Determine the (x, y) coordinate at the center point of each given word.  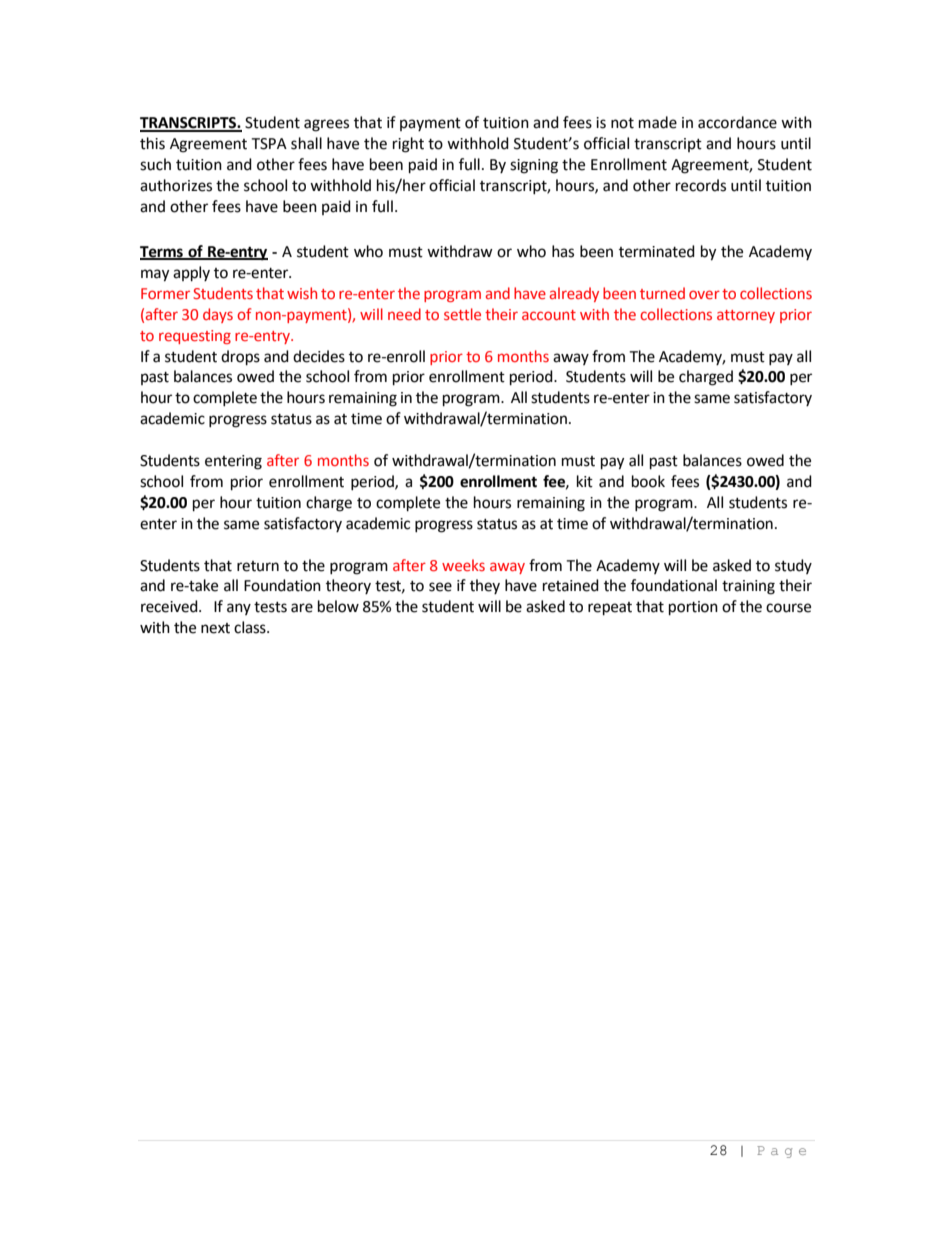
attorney (746, 316)
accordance (737, 122)
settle (462, 314)
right (408, 145)
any (239, 609)
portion (693, 608)
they (485, 586)
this (152, 143)
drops (240, 358)
